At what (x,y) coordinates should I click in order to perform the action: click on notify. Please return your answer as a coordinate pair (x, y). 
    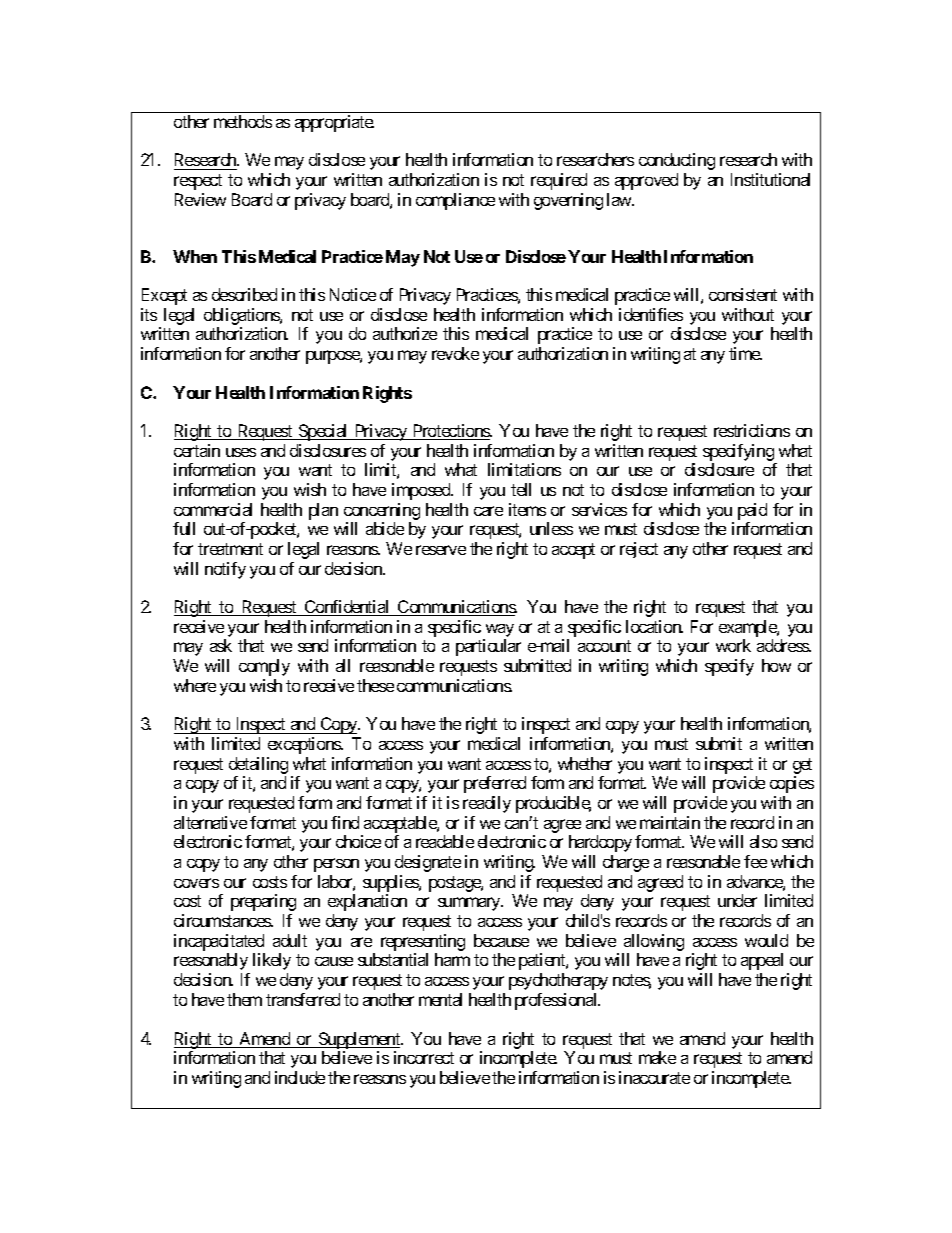
    Looking at the image, I should click on (225, 570).
